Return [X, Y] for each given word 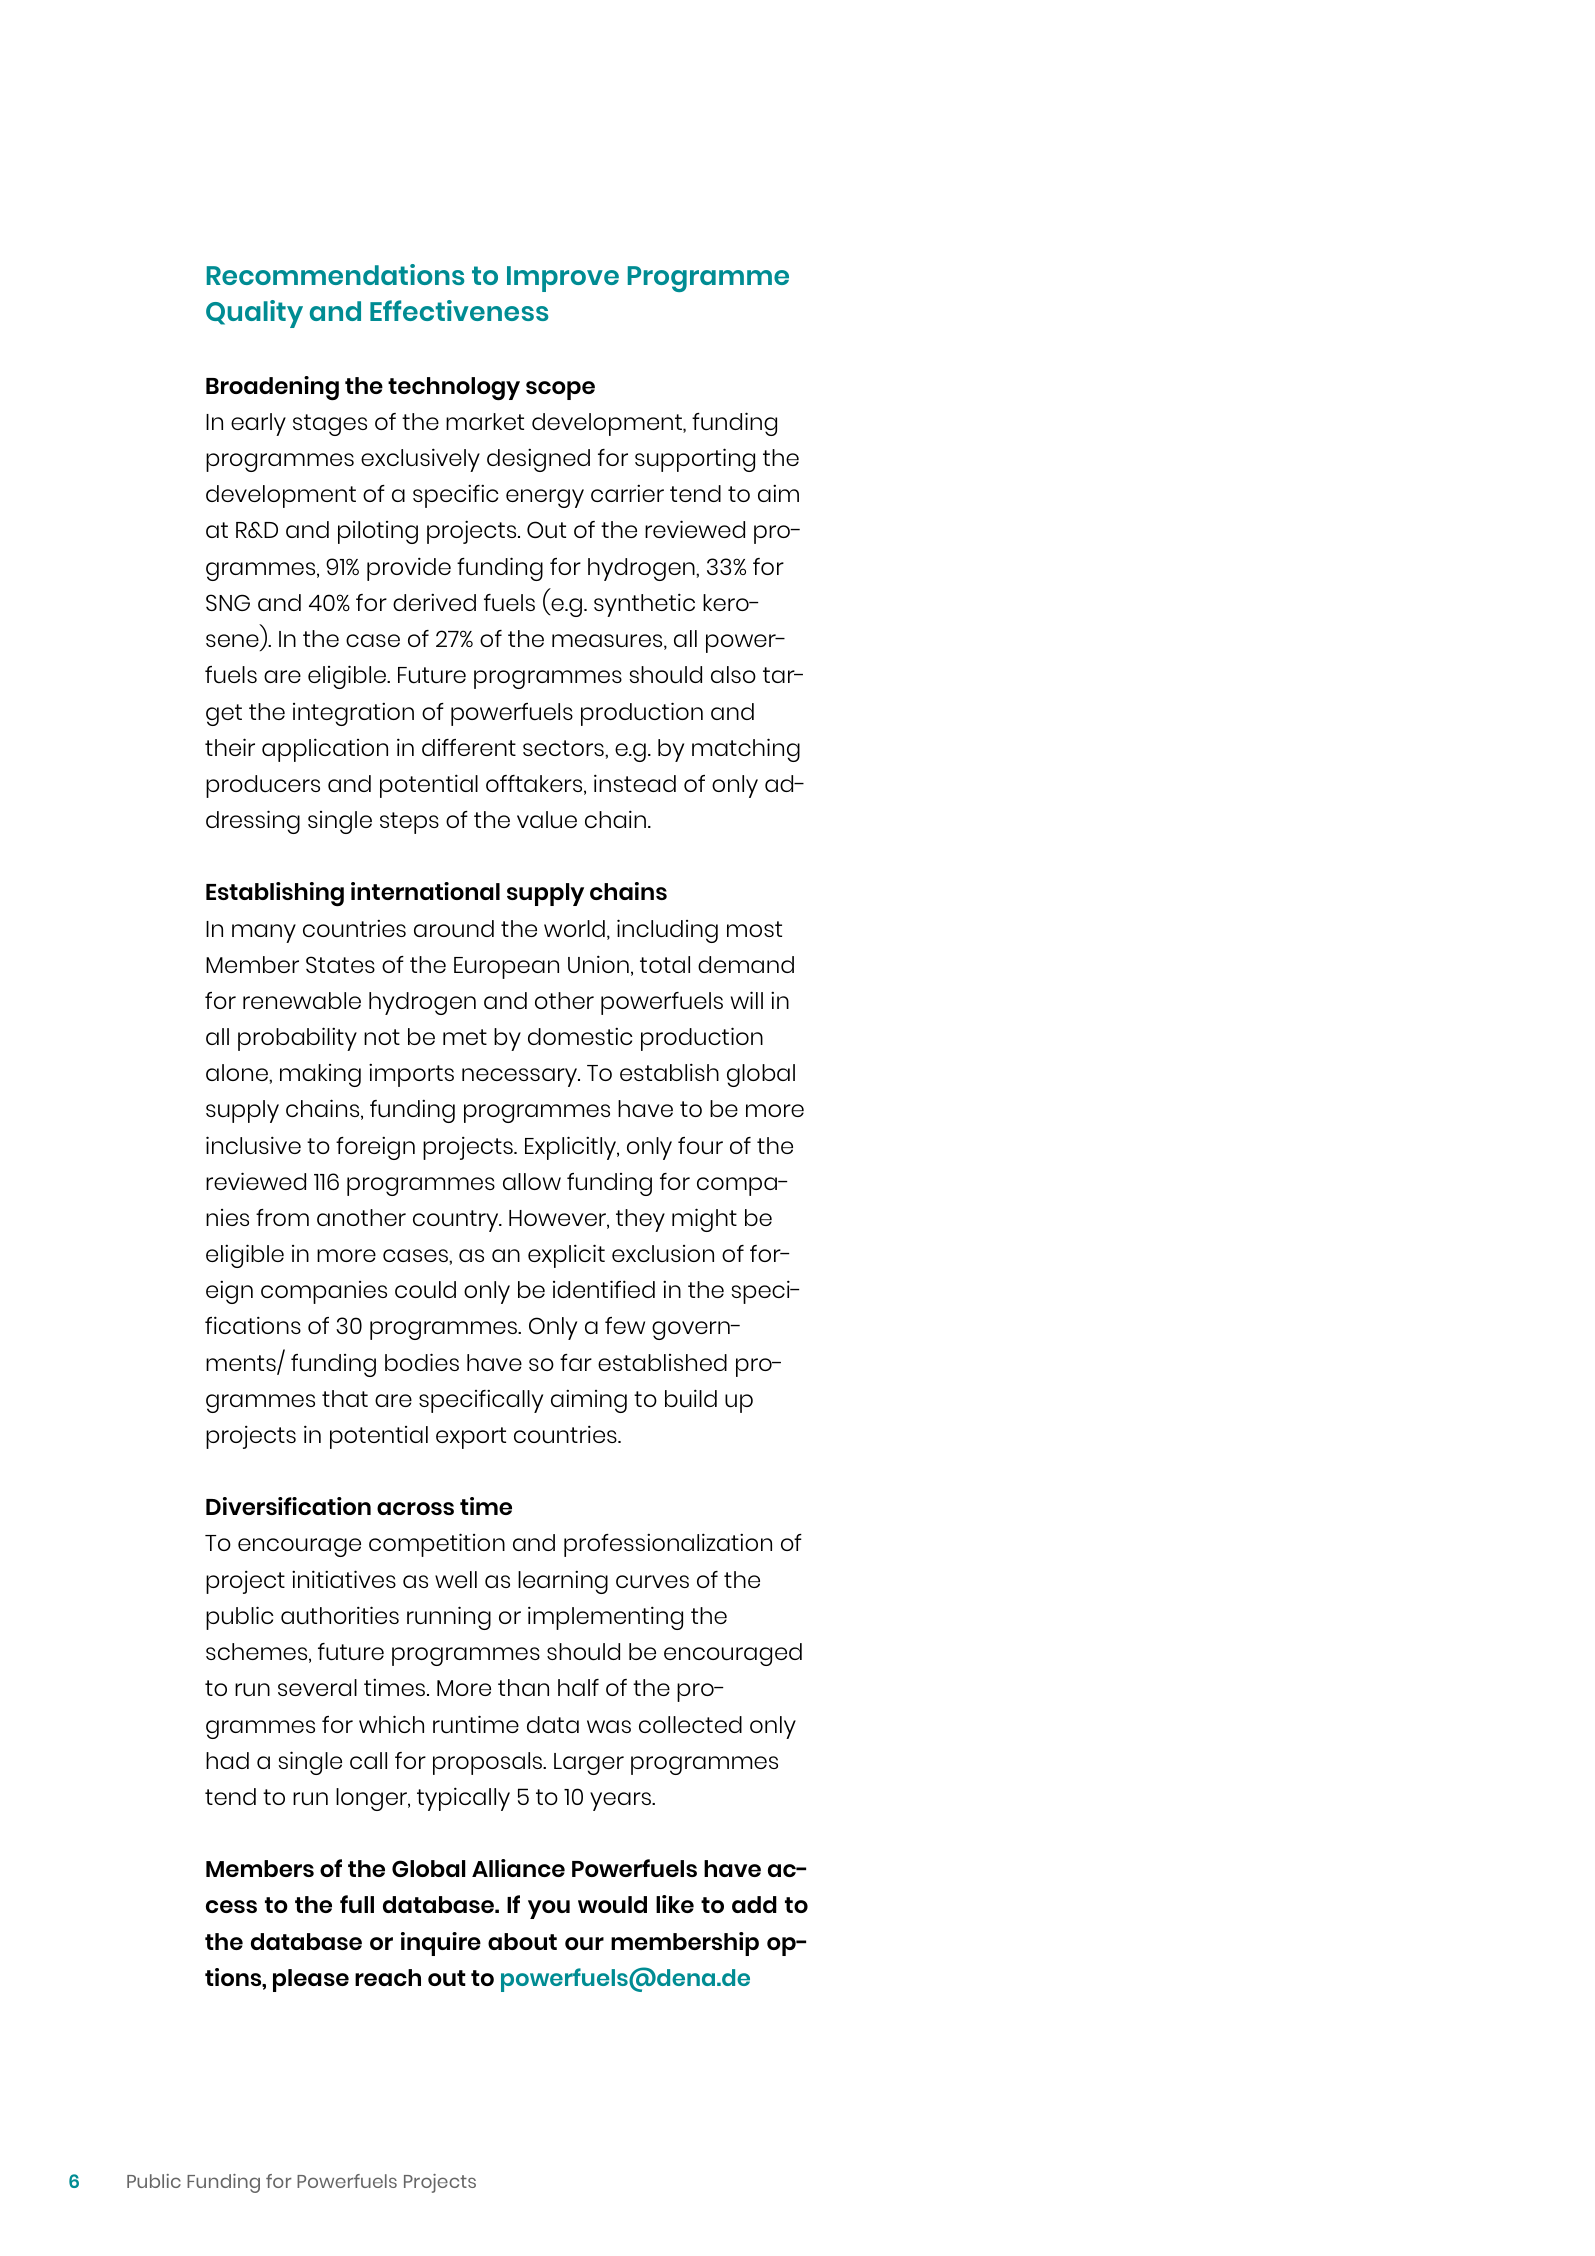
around [454, 929]
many [264, 933]
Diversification [288, 1506]
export [471, 1438]
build [691, 1398]
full [357, 1904]
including [667, 931]
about [522, 1941]
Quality [254, 314]
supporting [695, 460]
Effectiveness [459, 310]
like [675, 1904]
